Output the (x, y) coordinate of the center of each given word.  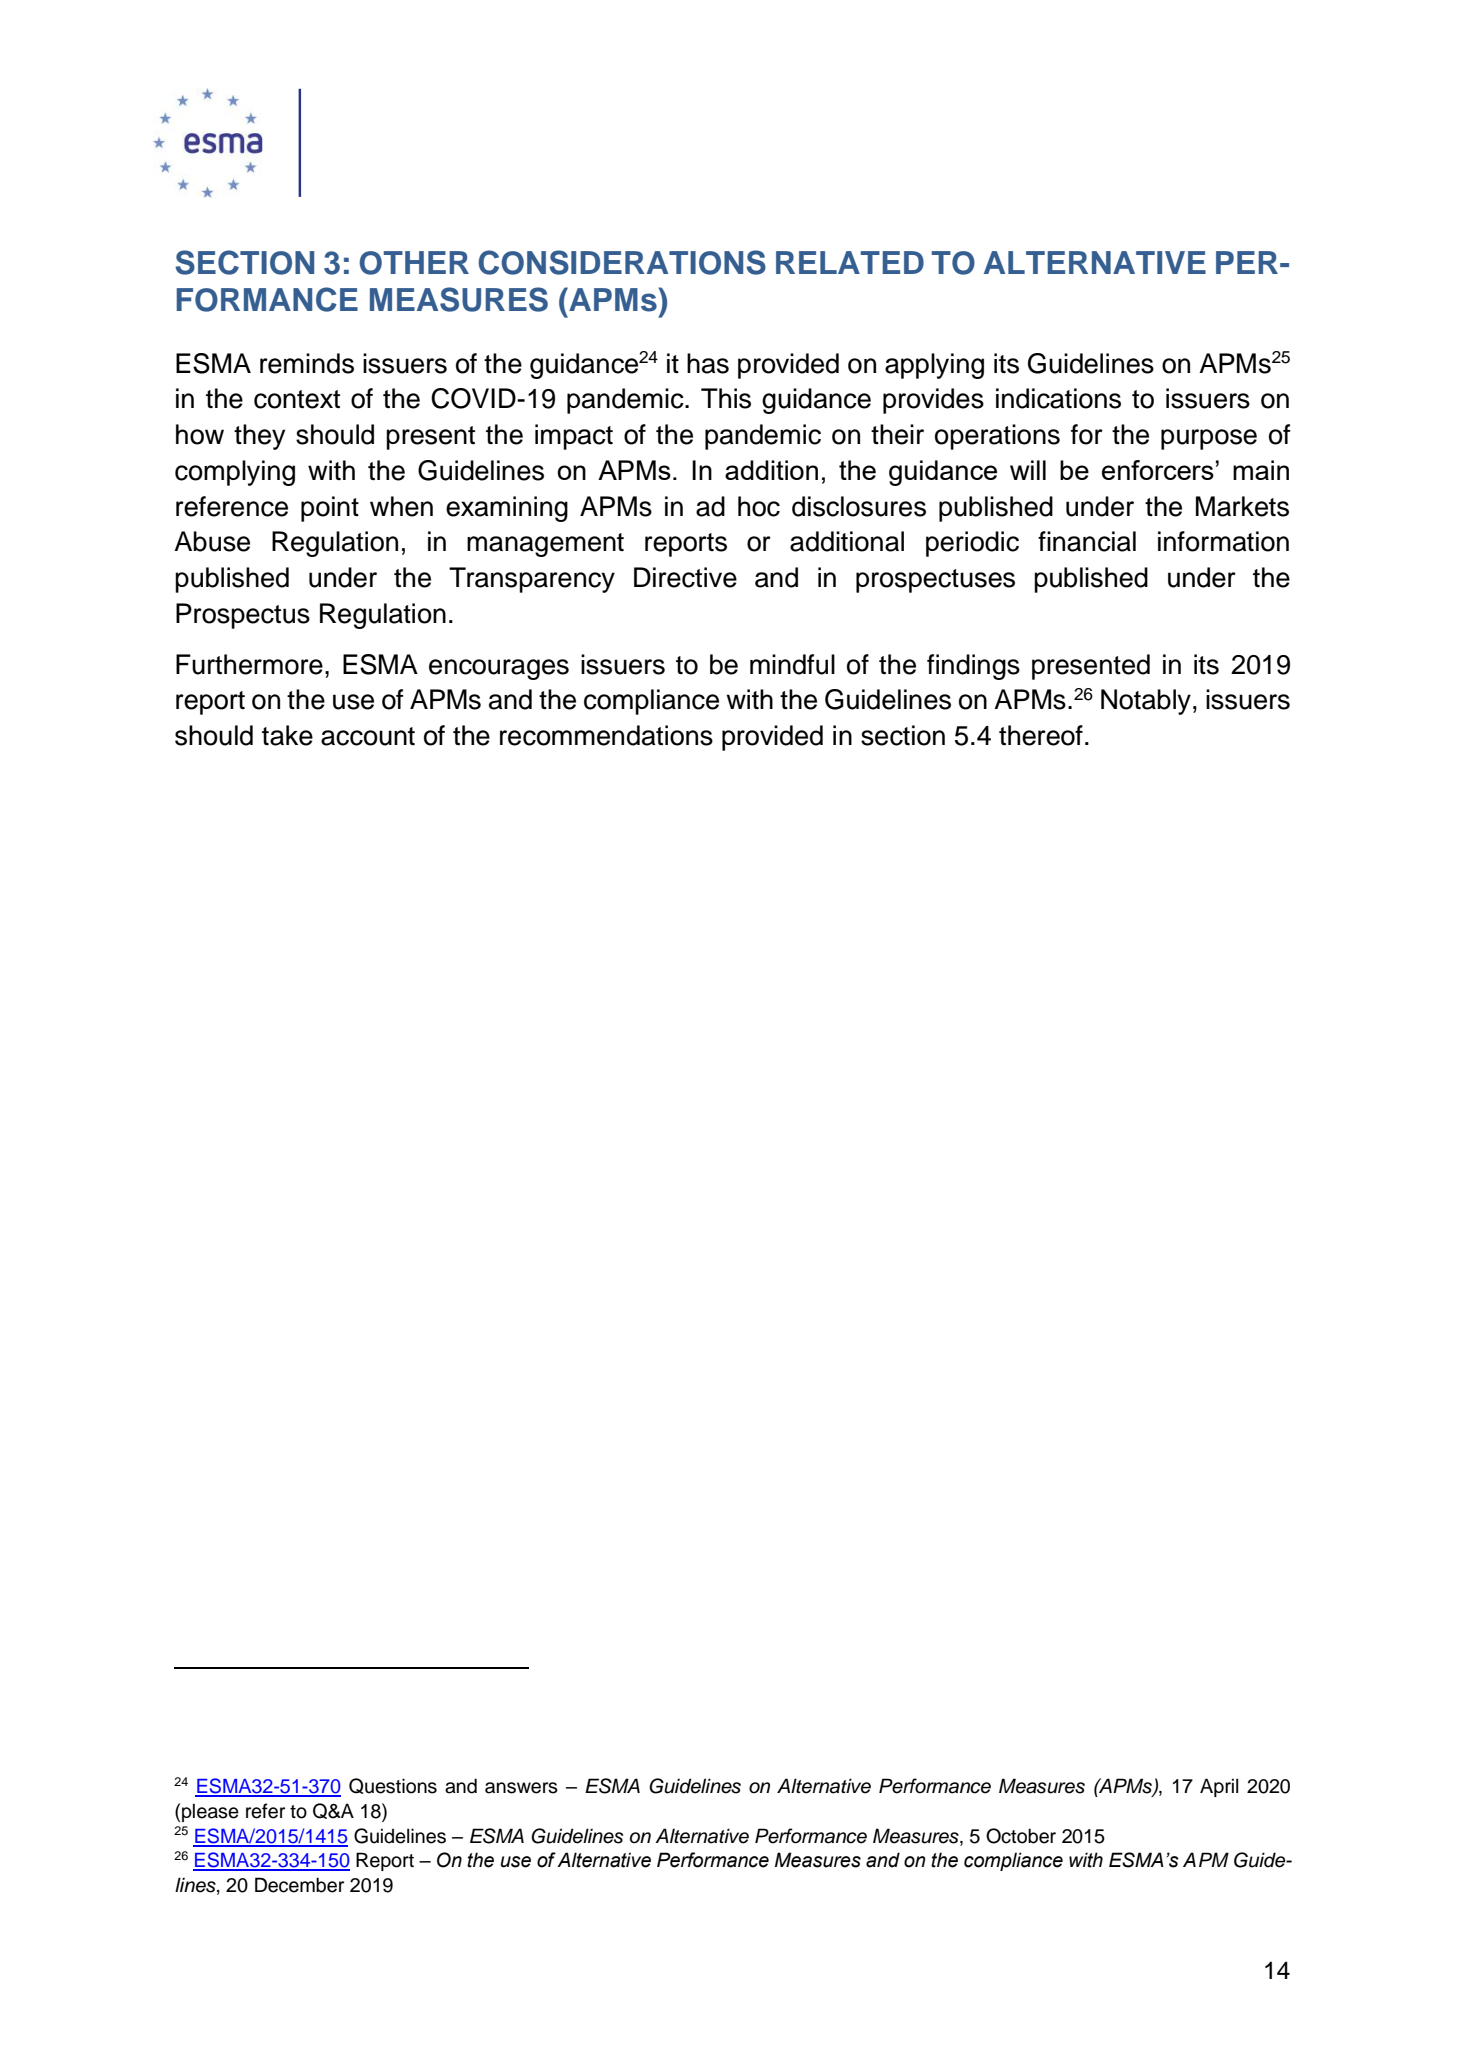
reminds (307, 363)
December (299, 1885)
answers (521, 1788)
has (708, 363)
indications (1058, 398)
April (1219, 1787)
